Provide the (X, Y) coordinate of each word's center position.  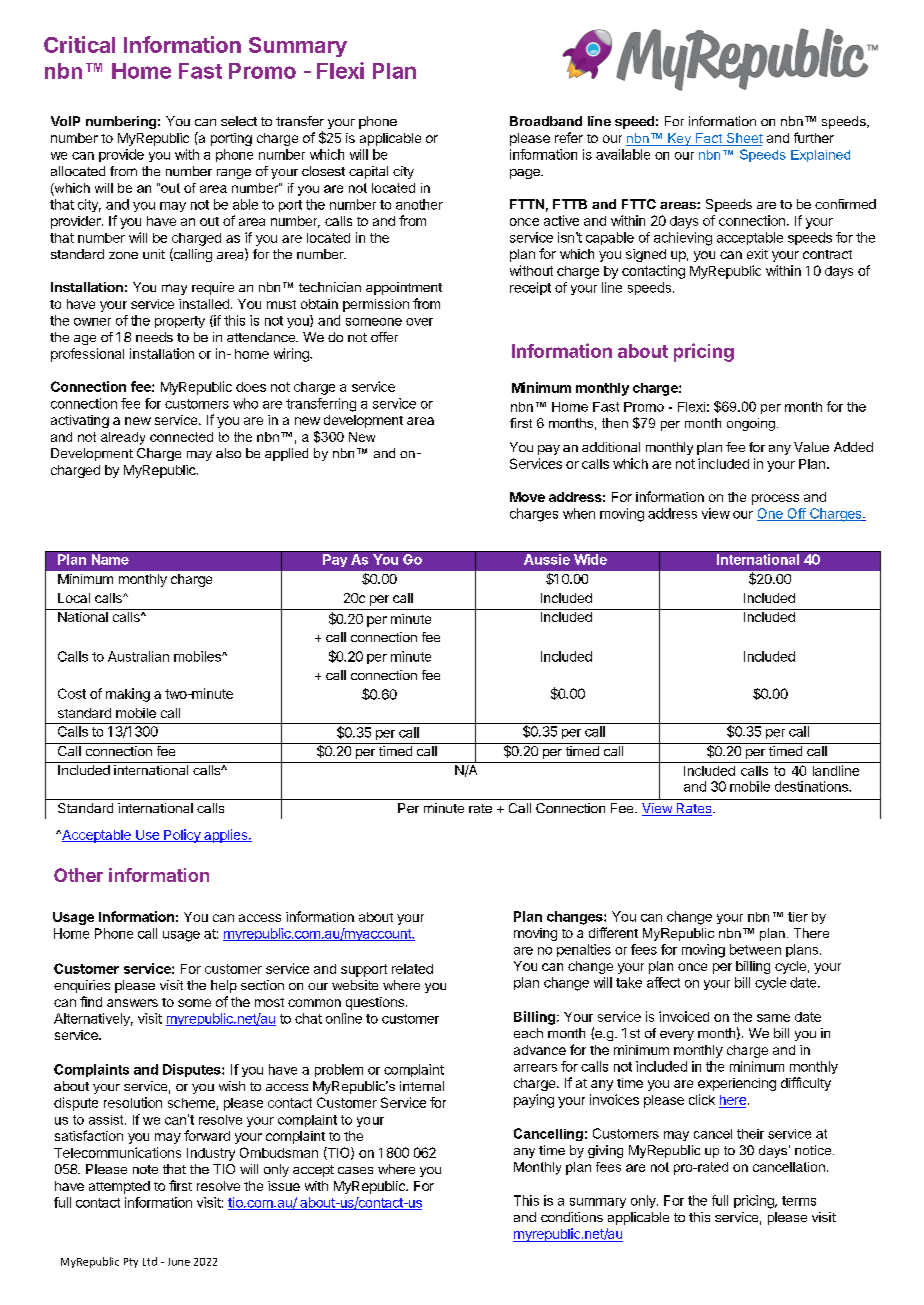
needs (154, 337)
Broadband (546, 121)
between (755, 949)
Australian (138, 656)
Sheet (743, 139)
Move (527, 497)
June (179, 1262)
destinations (812, 786)
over (419, 322)
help (224, 986)
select (239, 121)
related (412, 969)
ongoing (751, 424)
